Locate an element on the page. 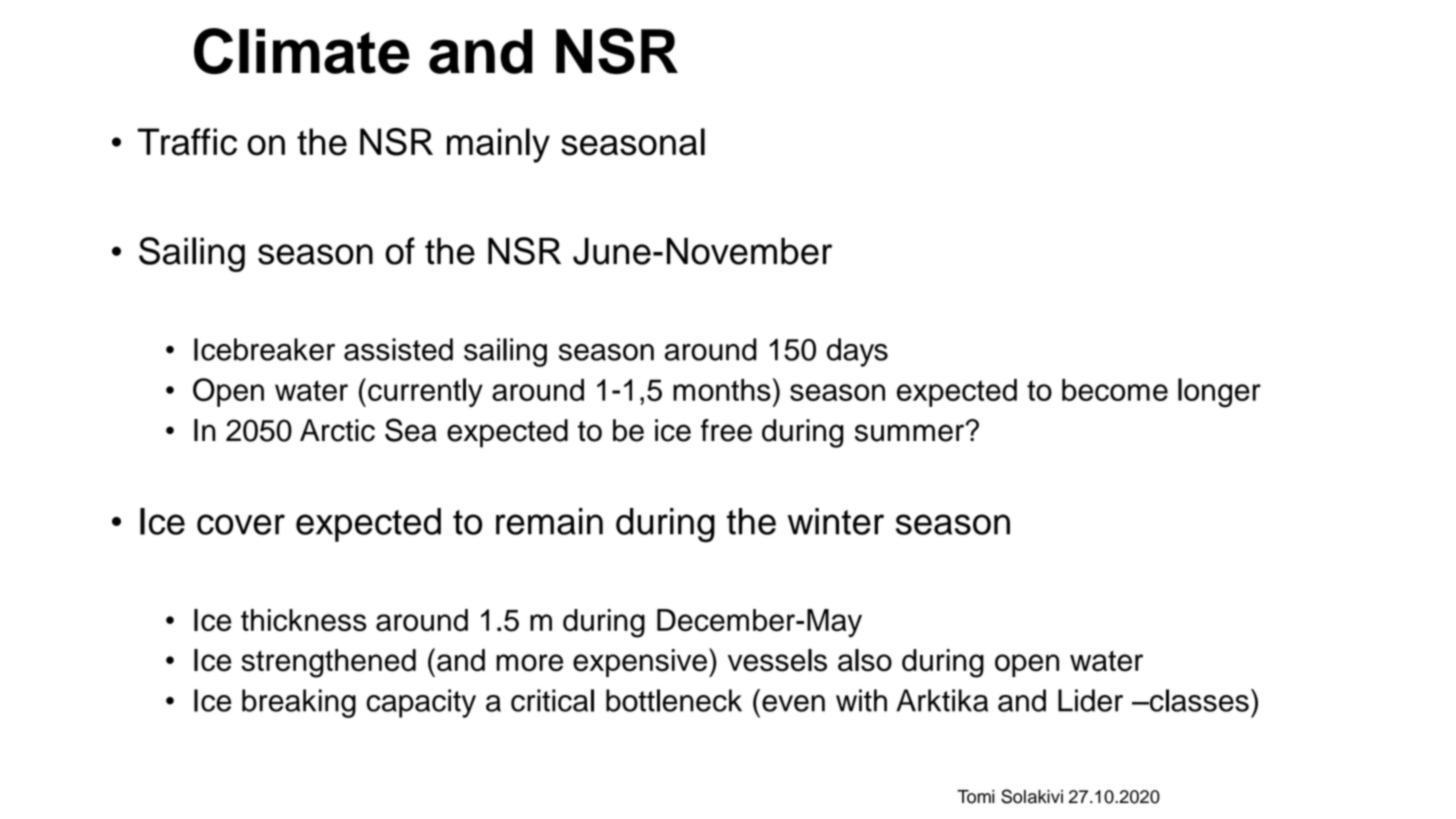 The height and width of the document is (819, 1456). also is located at coordinates (865, 660).
